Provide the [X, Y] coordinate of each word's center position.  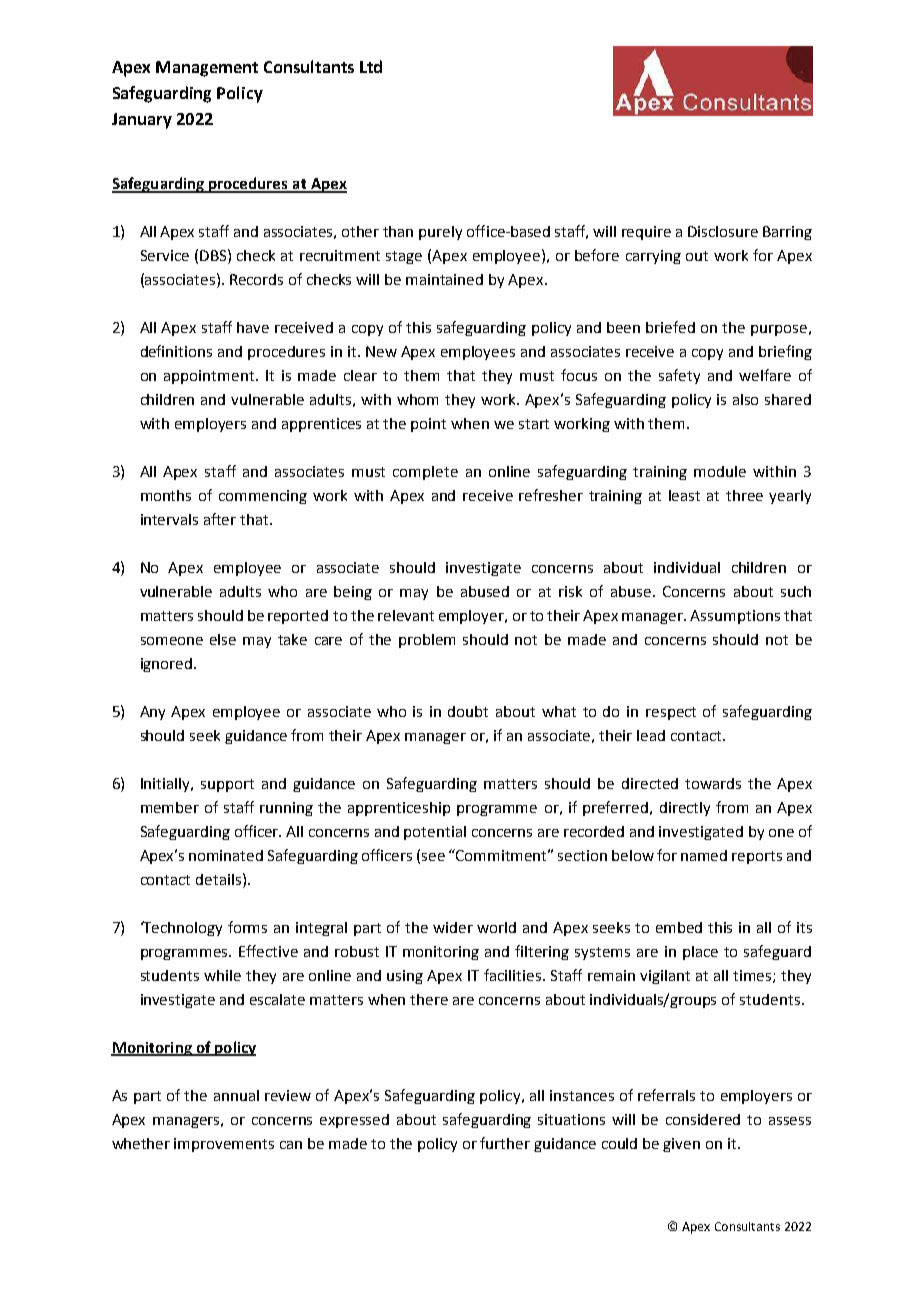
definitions [176, 351]
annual [236, 1095]
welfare [765, 375]
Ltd [371, 66]
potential [435, 833]
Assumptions [735, 617]
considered [703, 1119]
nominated [226, 855]
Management [207, 69]
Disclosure [723, 231]
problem [427, 641]
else [223, 639]
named [704, 855]
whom [417, 399]
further [505, 1143]
